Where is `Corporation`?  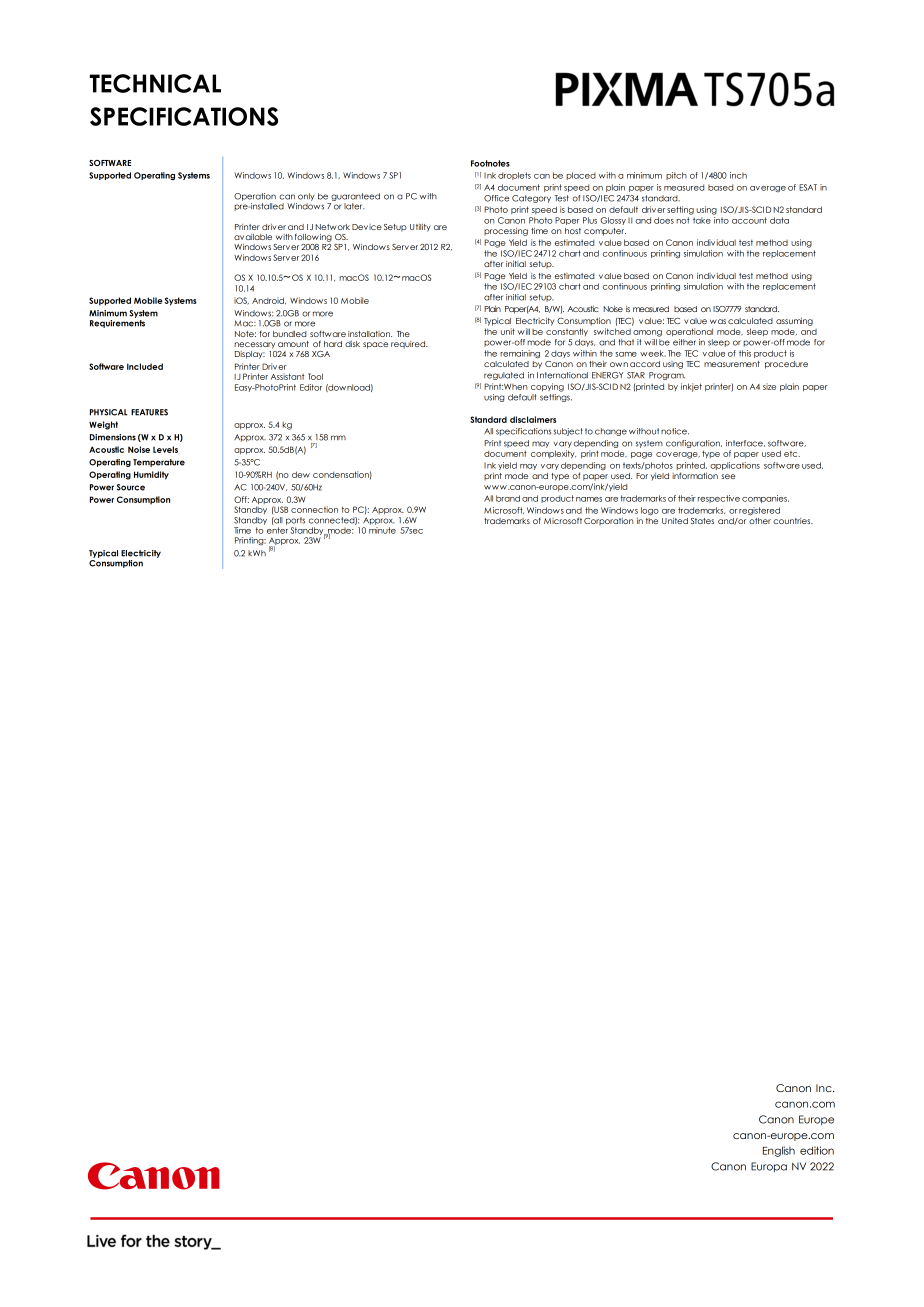 Corporation is located at coordinates (608, 521).
